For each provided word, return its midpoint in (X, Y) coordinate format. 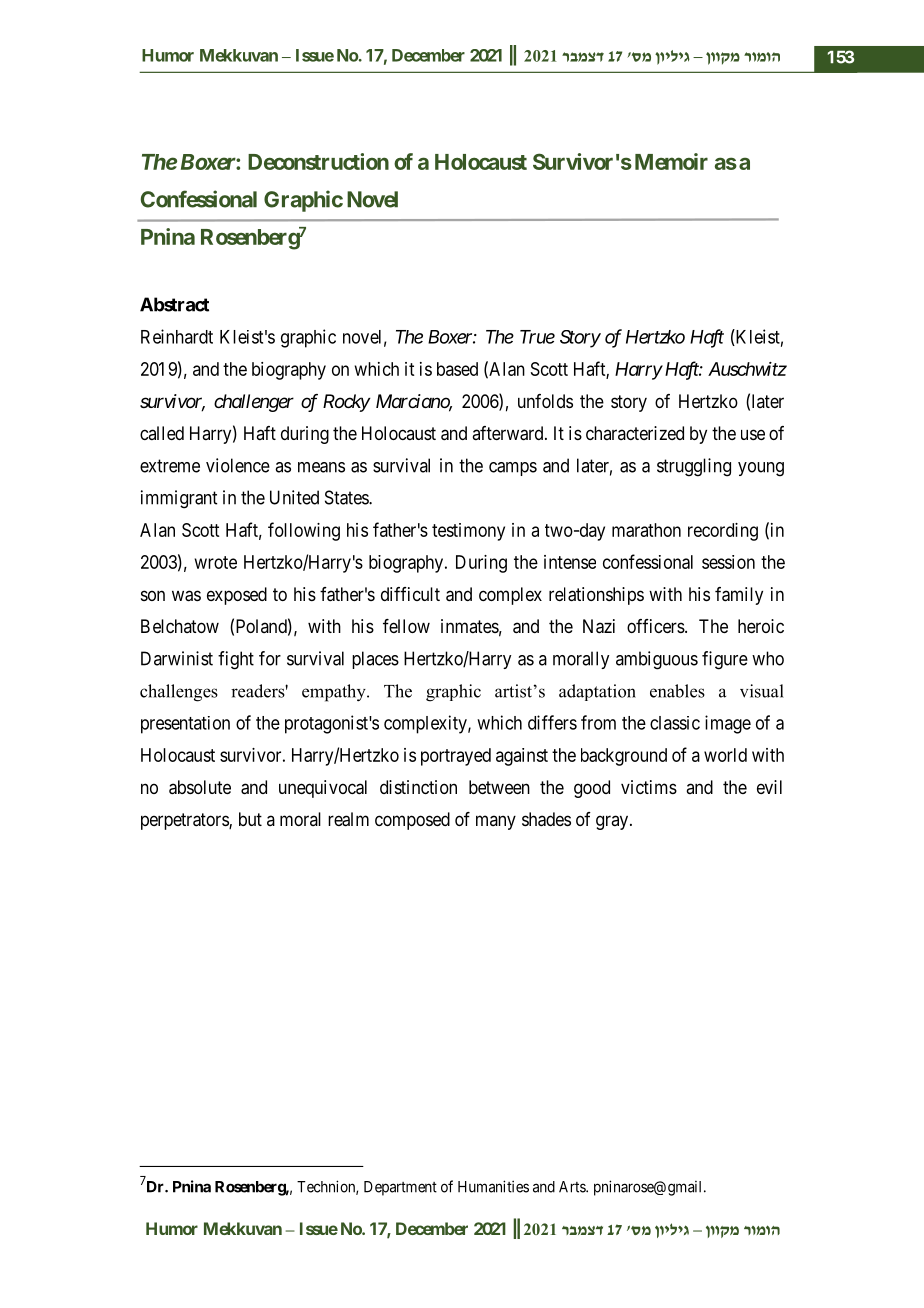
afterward (509, 433)
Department (400, 1188)
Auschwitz (747, 369)
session (728, 562)
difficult (410, 594)
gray (612, 822)
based (457, 369)
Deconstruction (318, 161)
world (725, 755)
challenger (254, 403)
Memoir (671, 161)
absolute (200, 787)
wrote (216, 562)
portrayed (456, 757)
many (496, 822)
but (250, 819)
